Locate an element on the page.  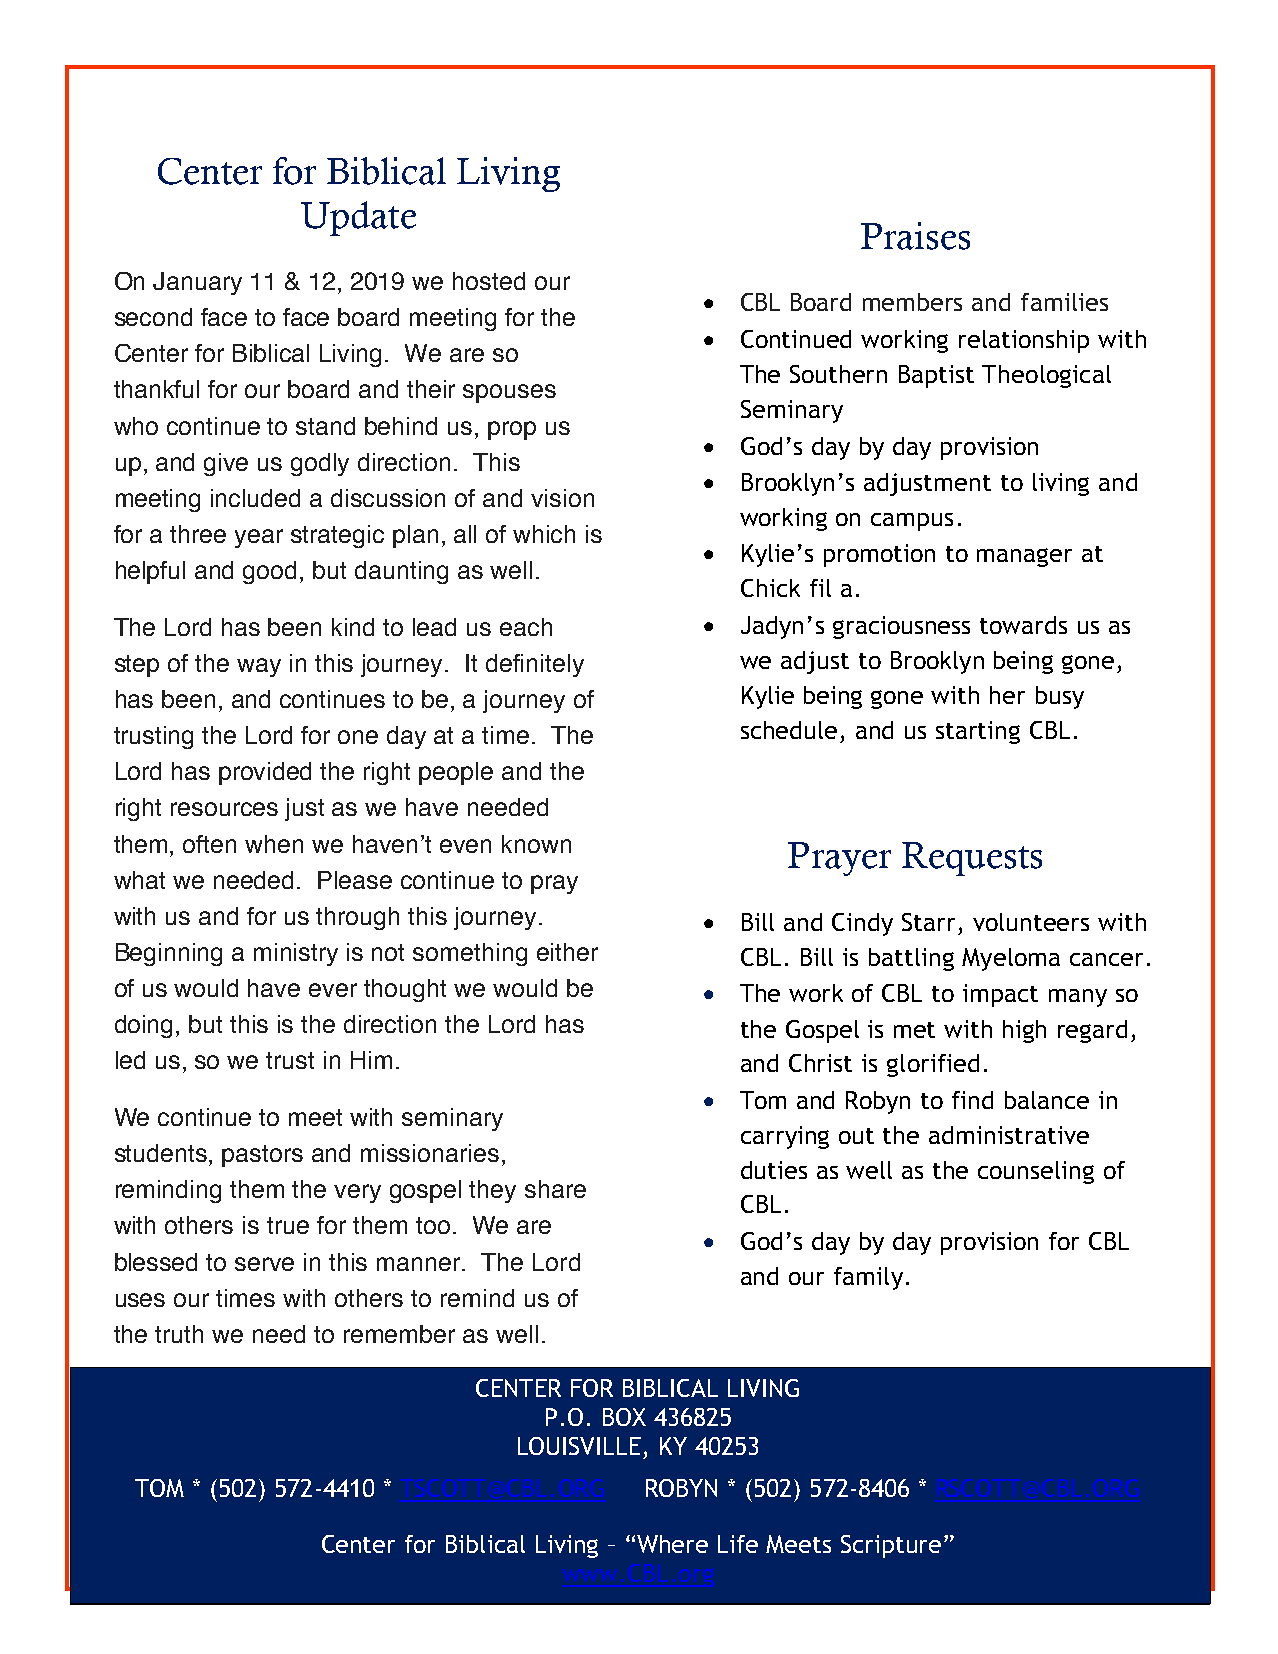
January is located at coordinates (197, 283).
